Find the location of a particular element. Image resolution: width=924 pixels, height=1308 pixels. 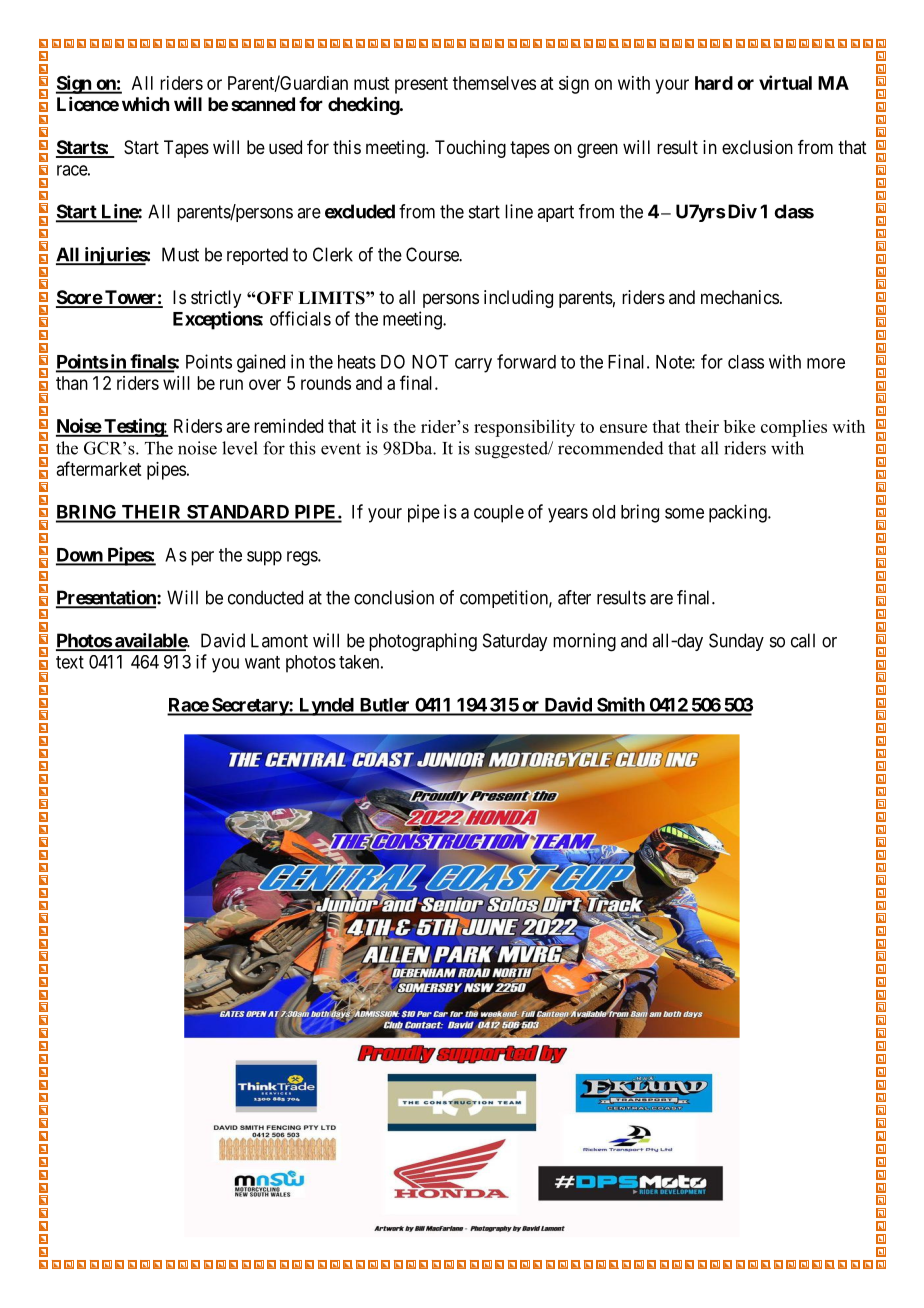

excluded is located at coordinates (360, 211).
